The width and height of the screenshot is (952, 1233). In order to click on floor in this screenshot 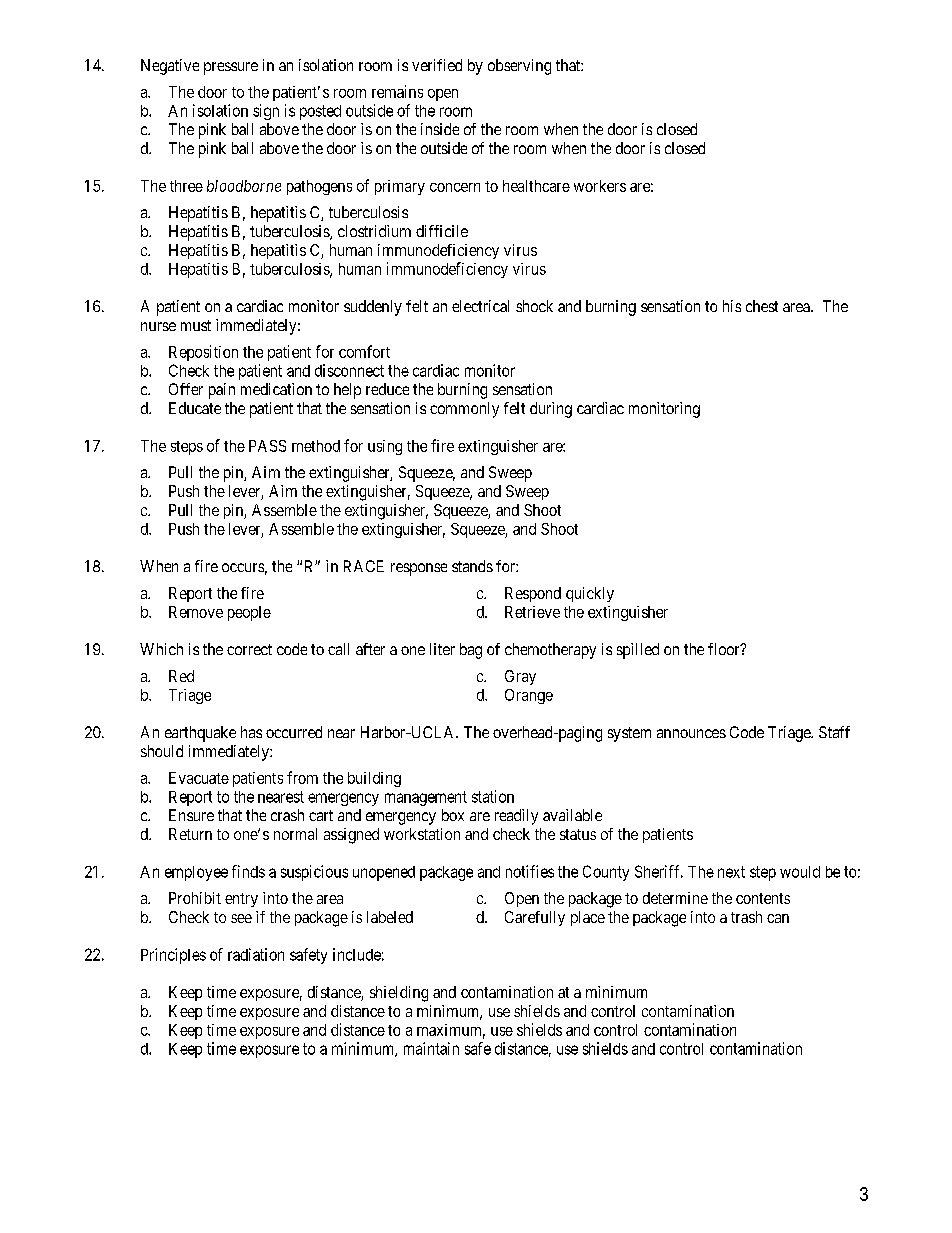, I will do `click(725, 649)`.
